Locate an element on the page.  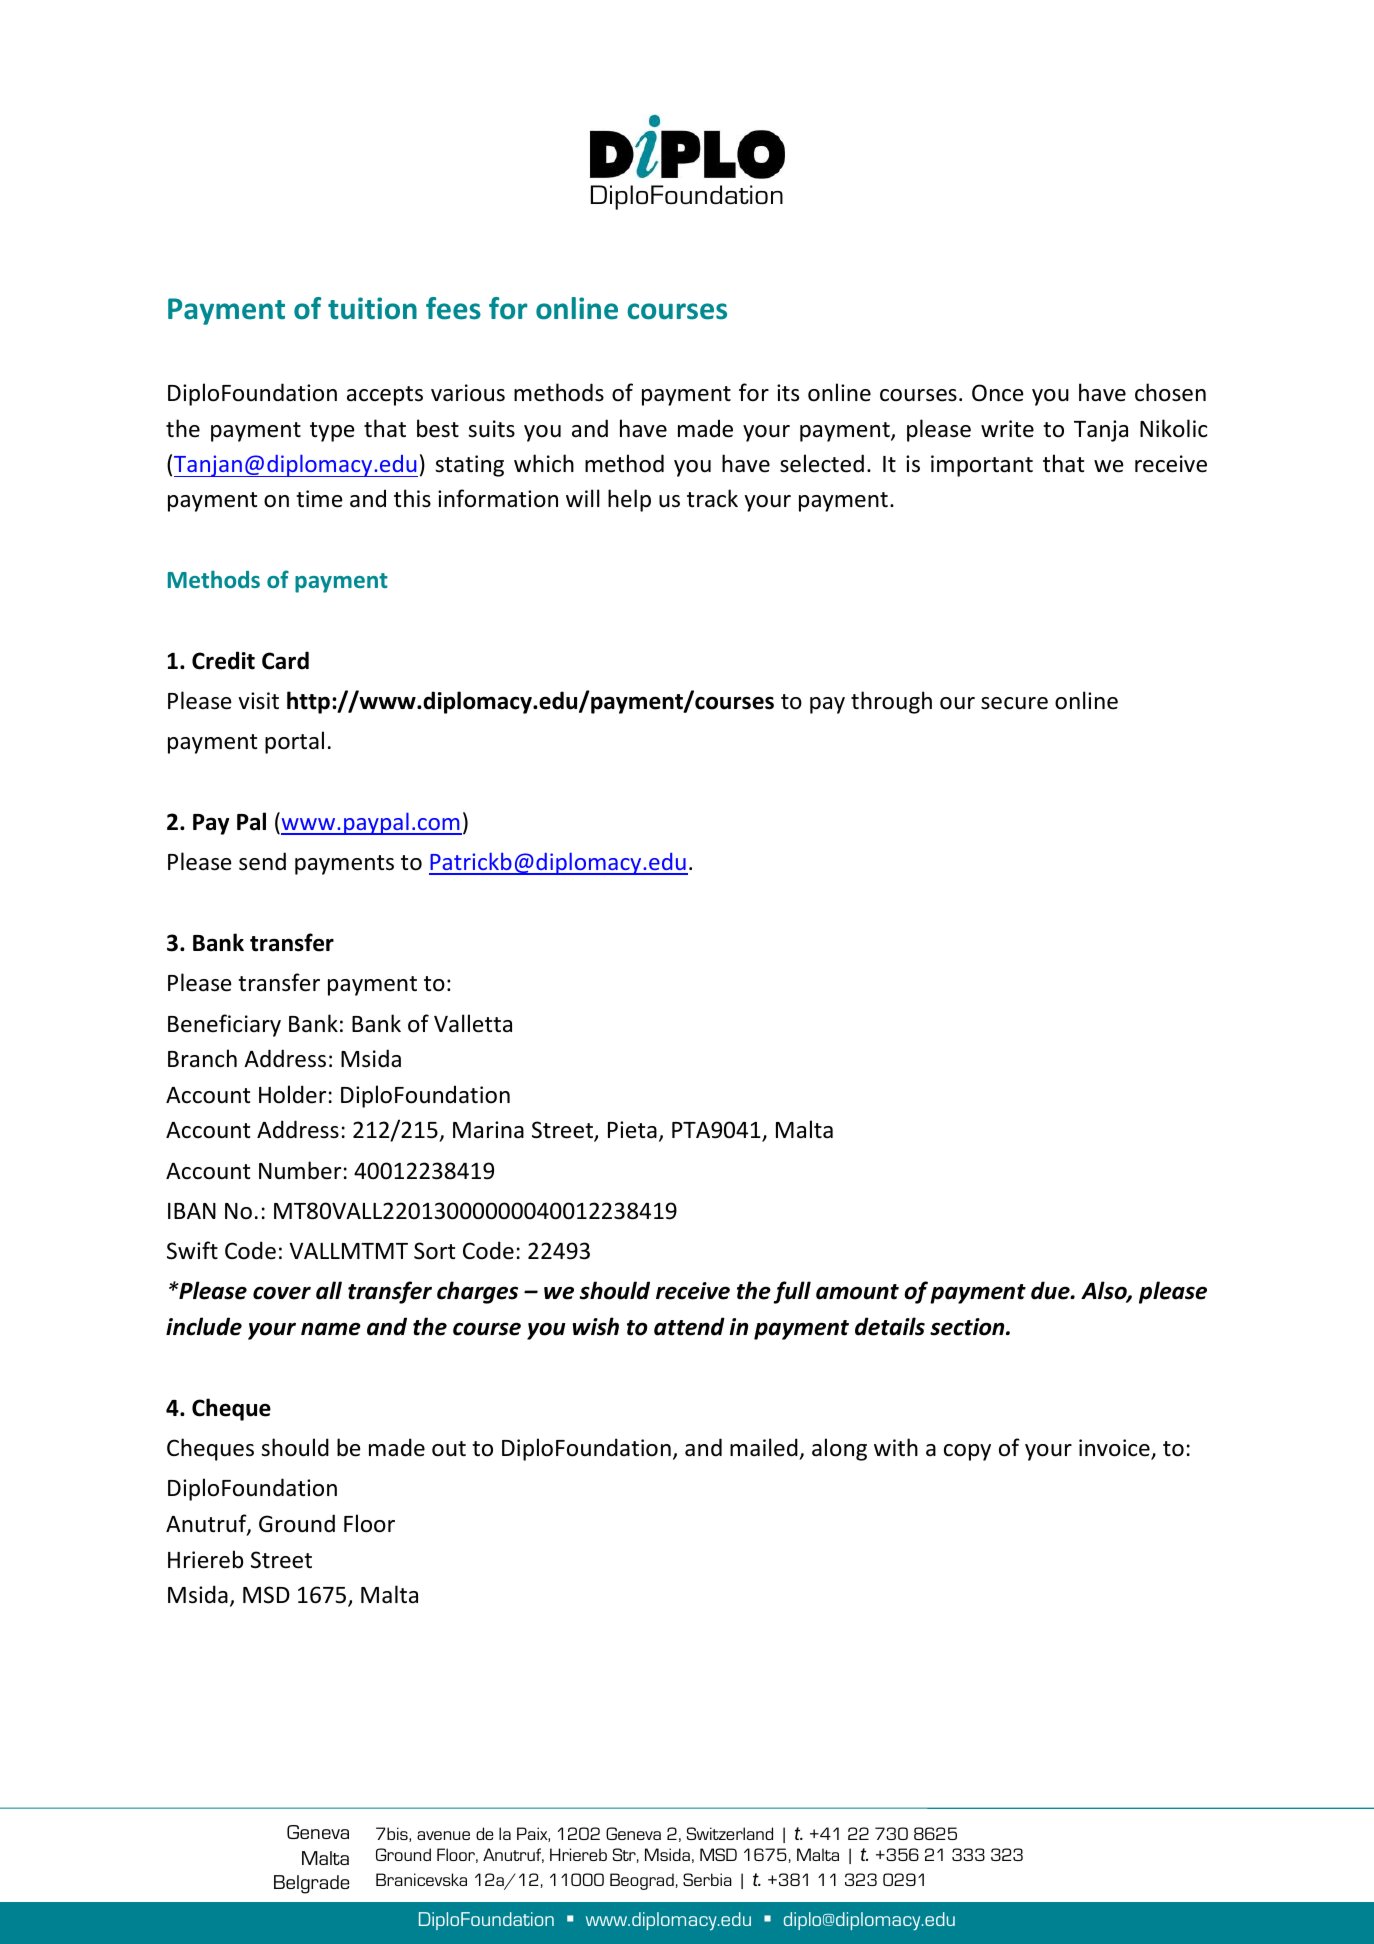
Once is located at coordinates (998, 393).
